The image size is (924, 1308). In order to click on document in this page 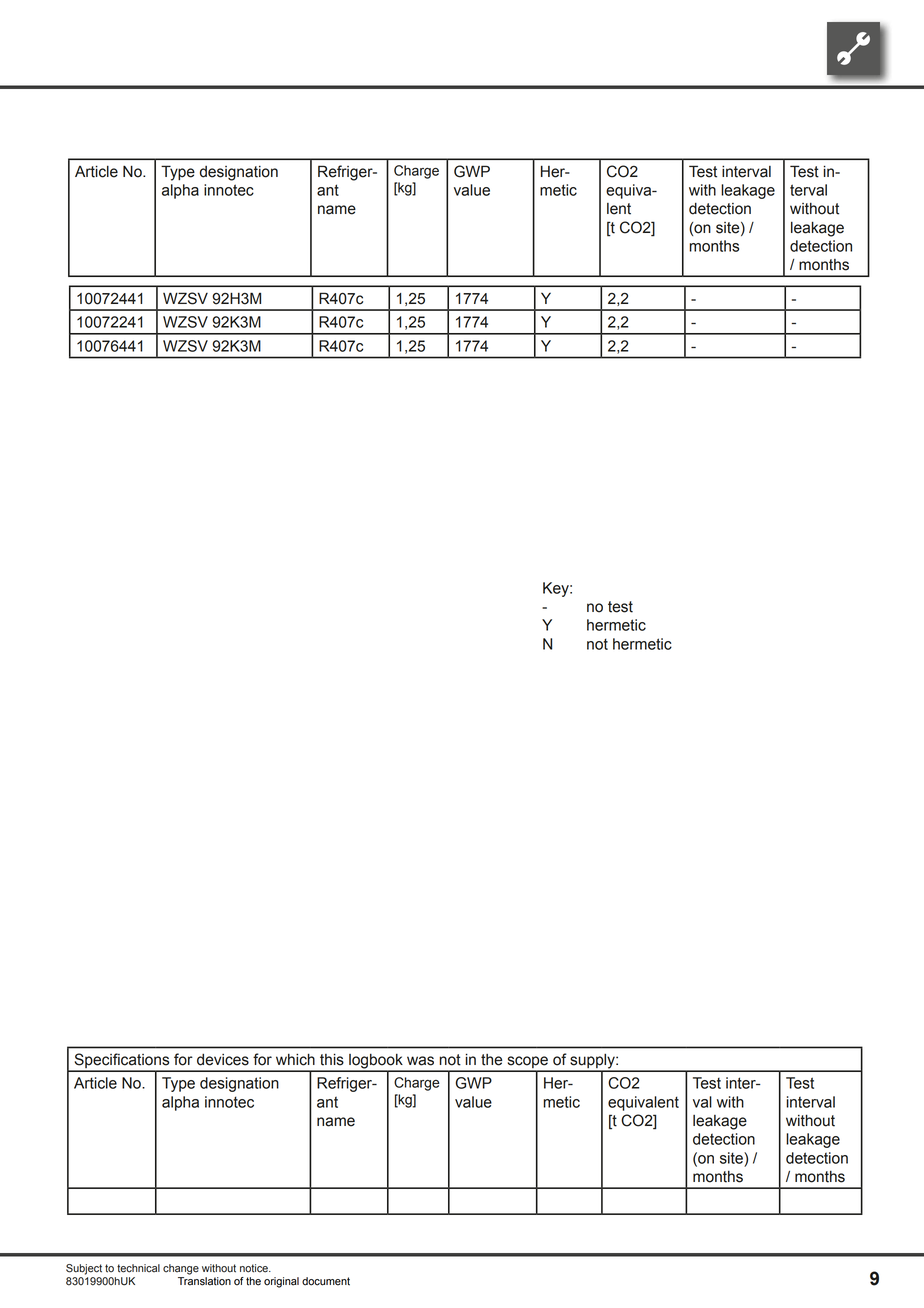, I will do `click(326, 1281)`.
